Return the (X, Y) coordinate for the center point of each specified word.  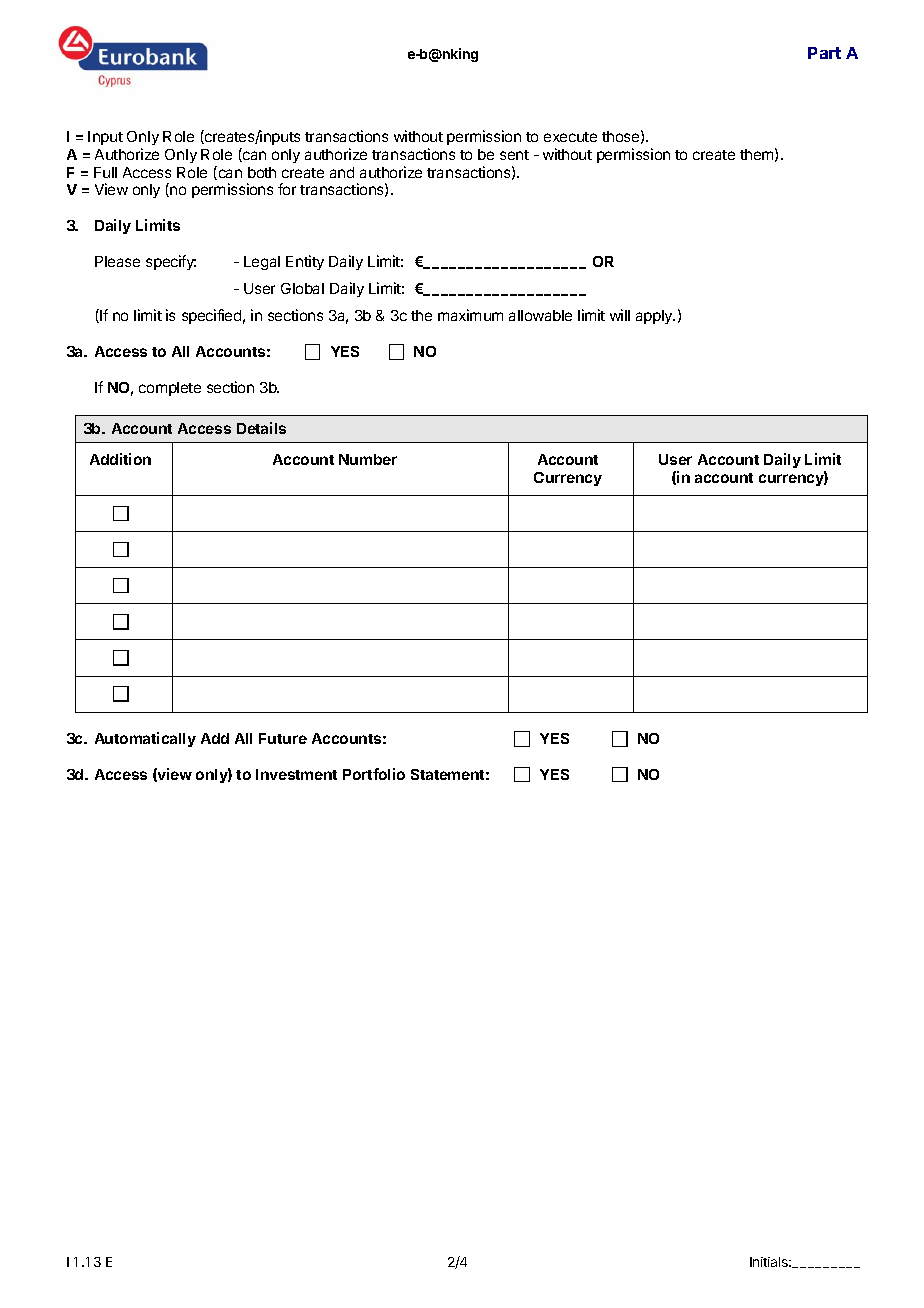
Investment (296, 774)
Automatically (145, 739)
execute (570, 137)
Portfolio (374, 774)
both (262, 172)
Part (824, 53)
